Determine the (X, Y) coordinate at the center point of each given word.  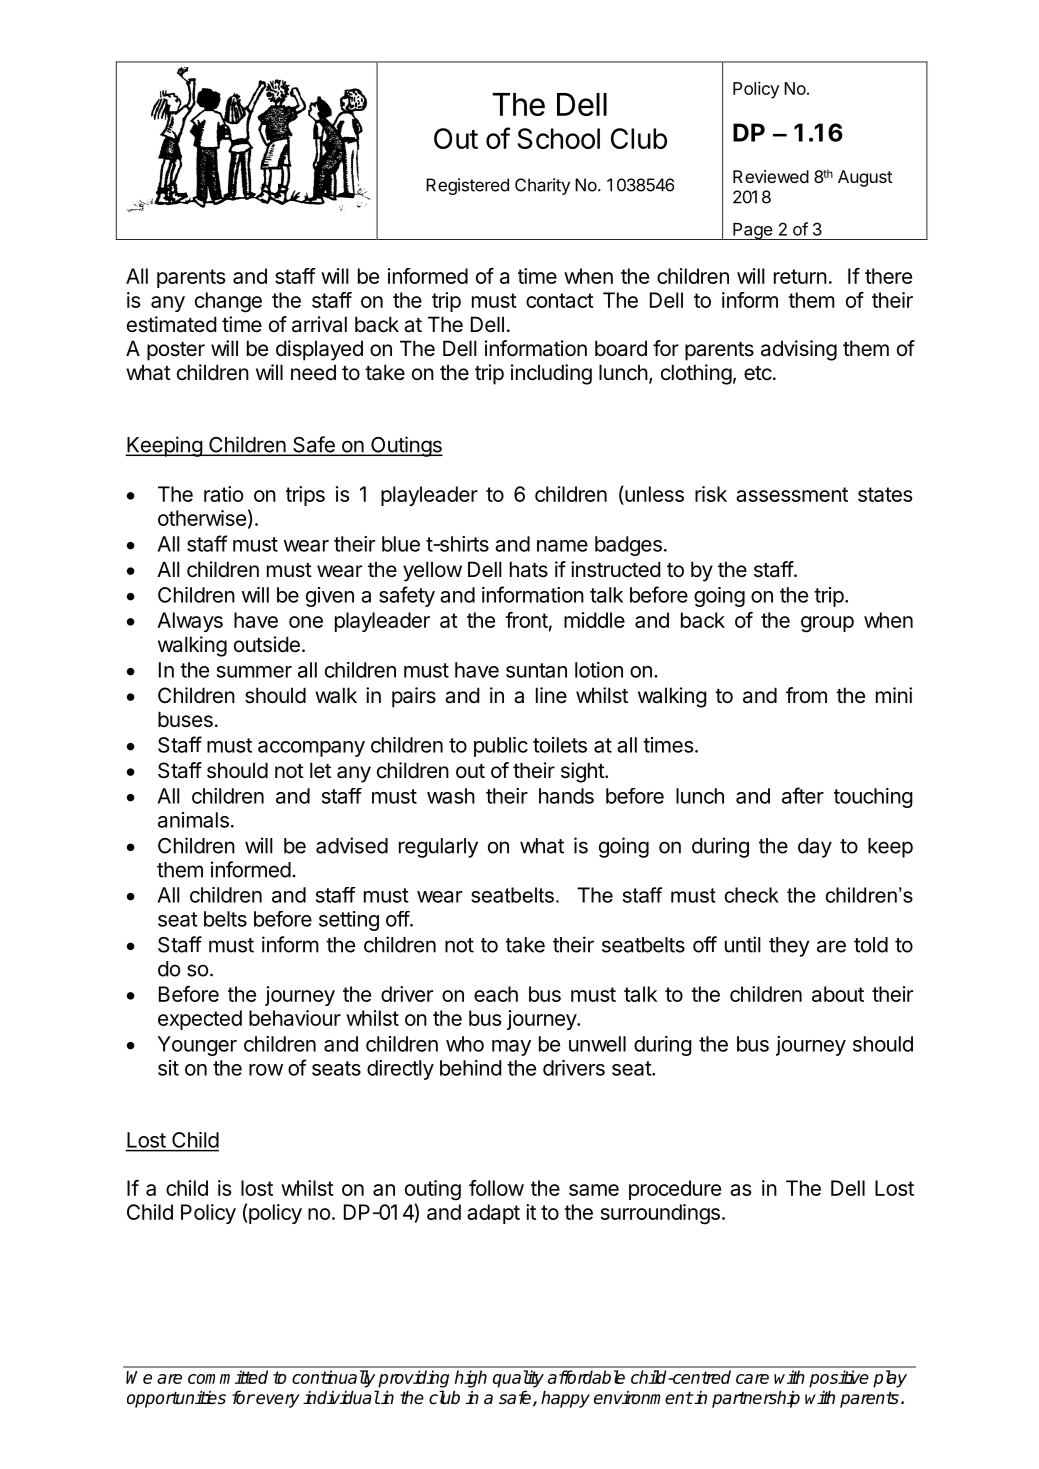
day (815, 848)
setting (349, 921)
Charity (542, 186)
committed (228, 1377)
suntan (536, 670)
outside (267, 644)
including (551, 374)
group (827, 624)
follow (496, 1188)
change (228, 302)
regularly (438, 848)
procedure (675, 1190)
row (266, 1070)
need (313, 372)
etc (758, 373)
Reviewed (771, 176)
